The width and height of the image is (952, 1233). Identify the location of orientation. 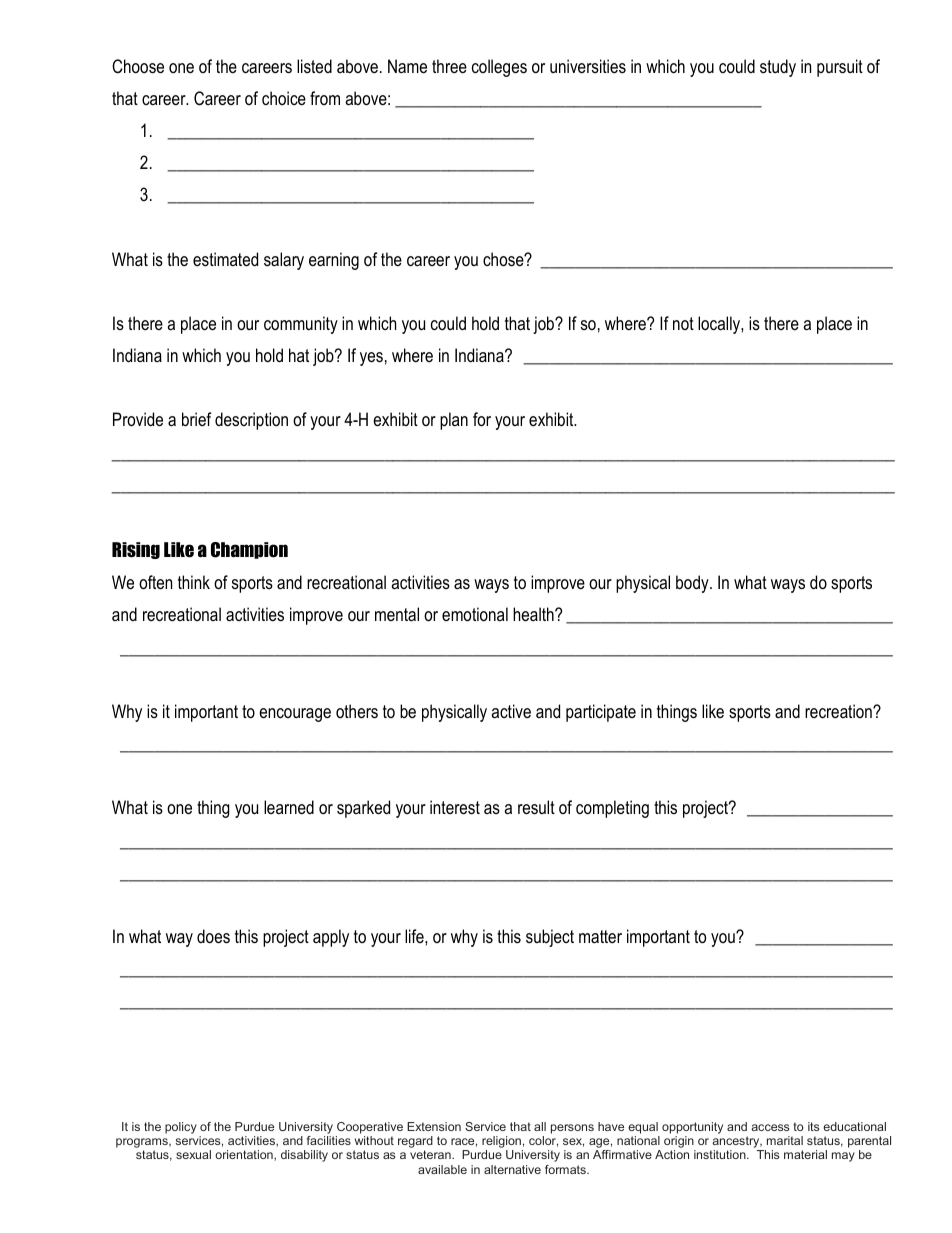
(245, 1155).
